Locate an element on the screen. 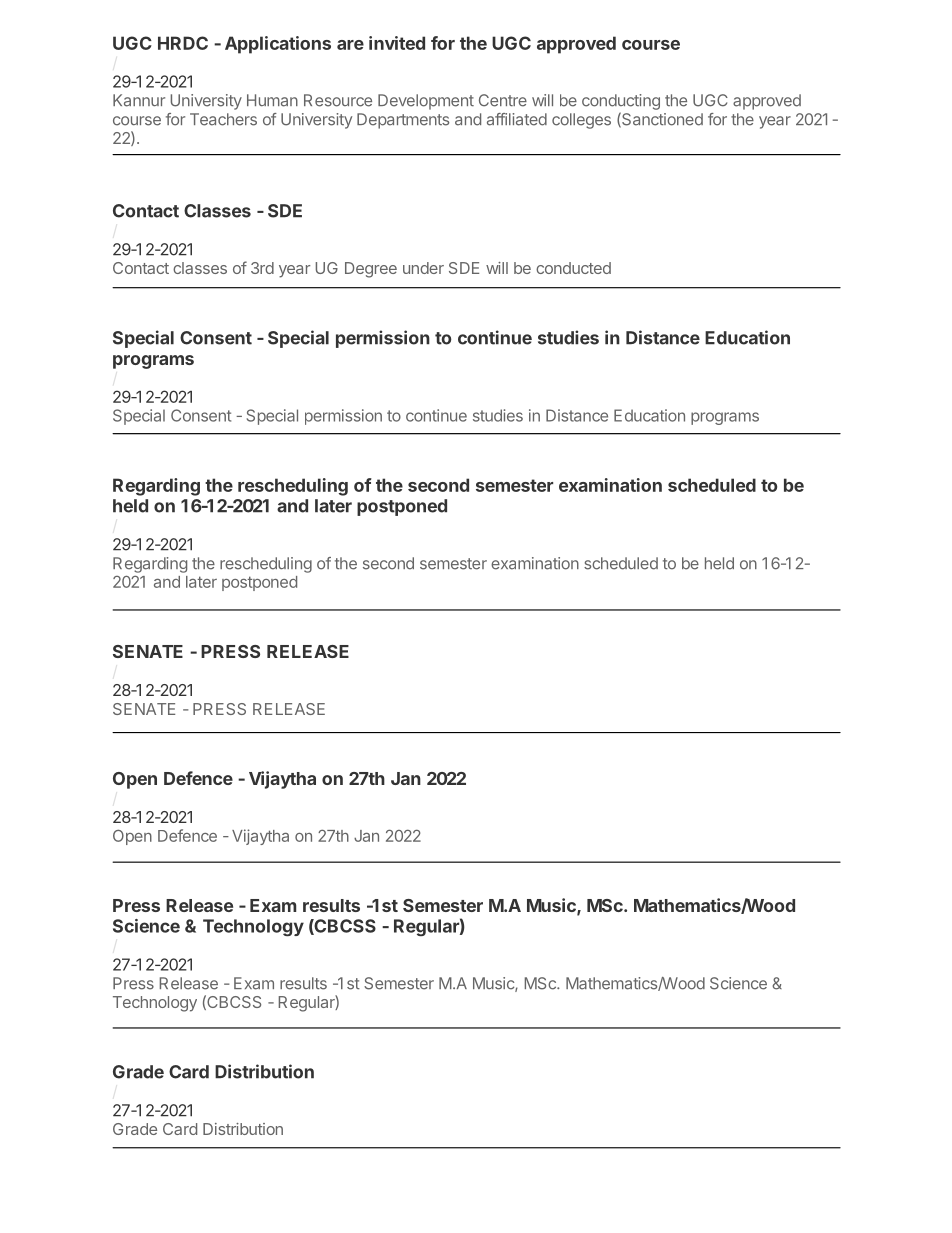  Teachers is located at coordinates (223, 119).
